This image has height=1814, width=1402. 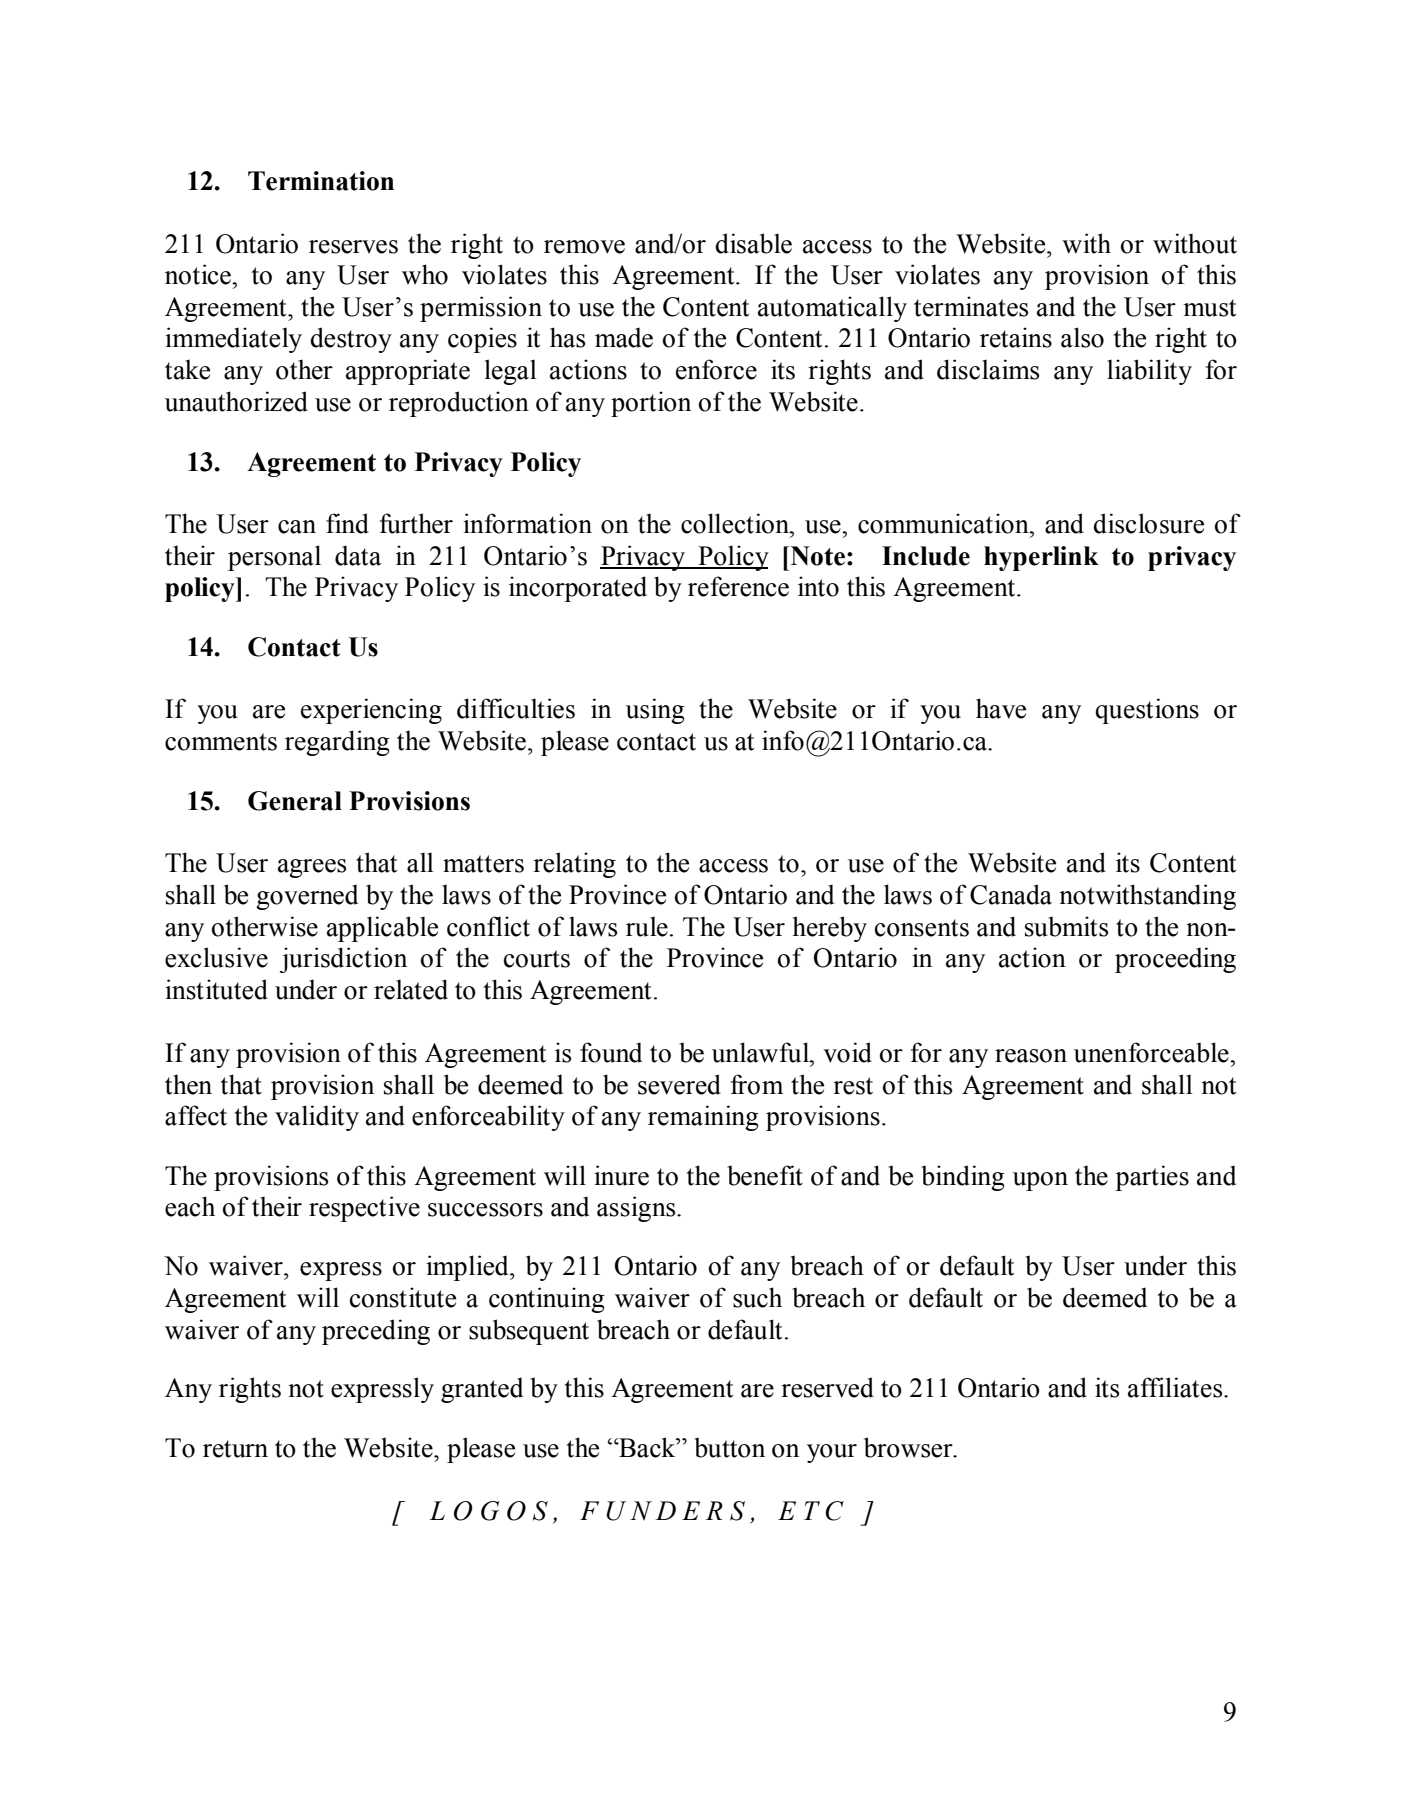 I want to click on reserved, so click(x=827, y=1387).
